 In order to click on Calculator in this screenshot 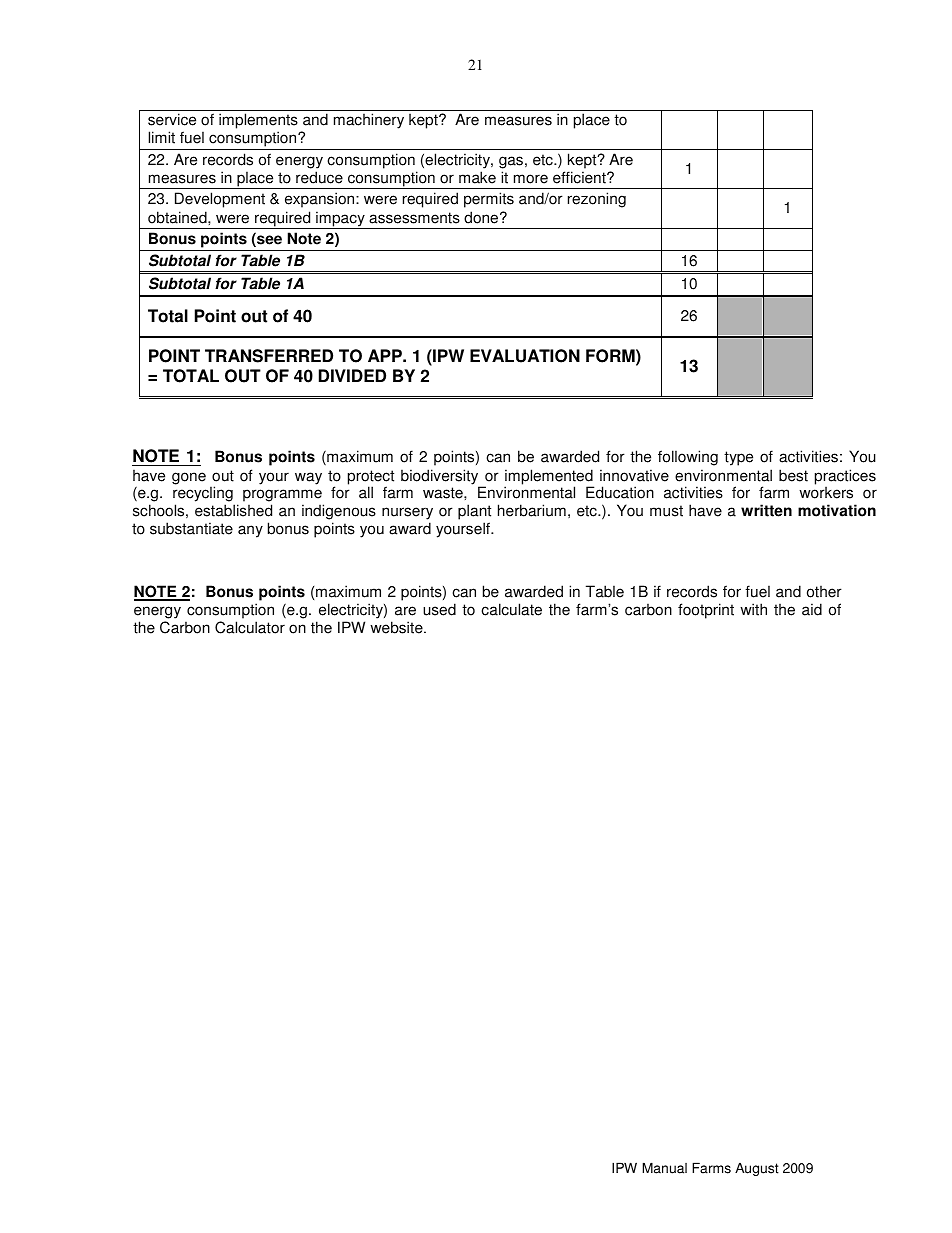, I will do `click(250, 627)`.
